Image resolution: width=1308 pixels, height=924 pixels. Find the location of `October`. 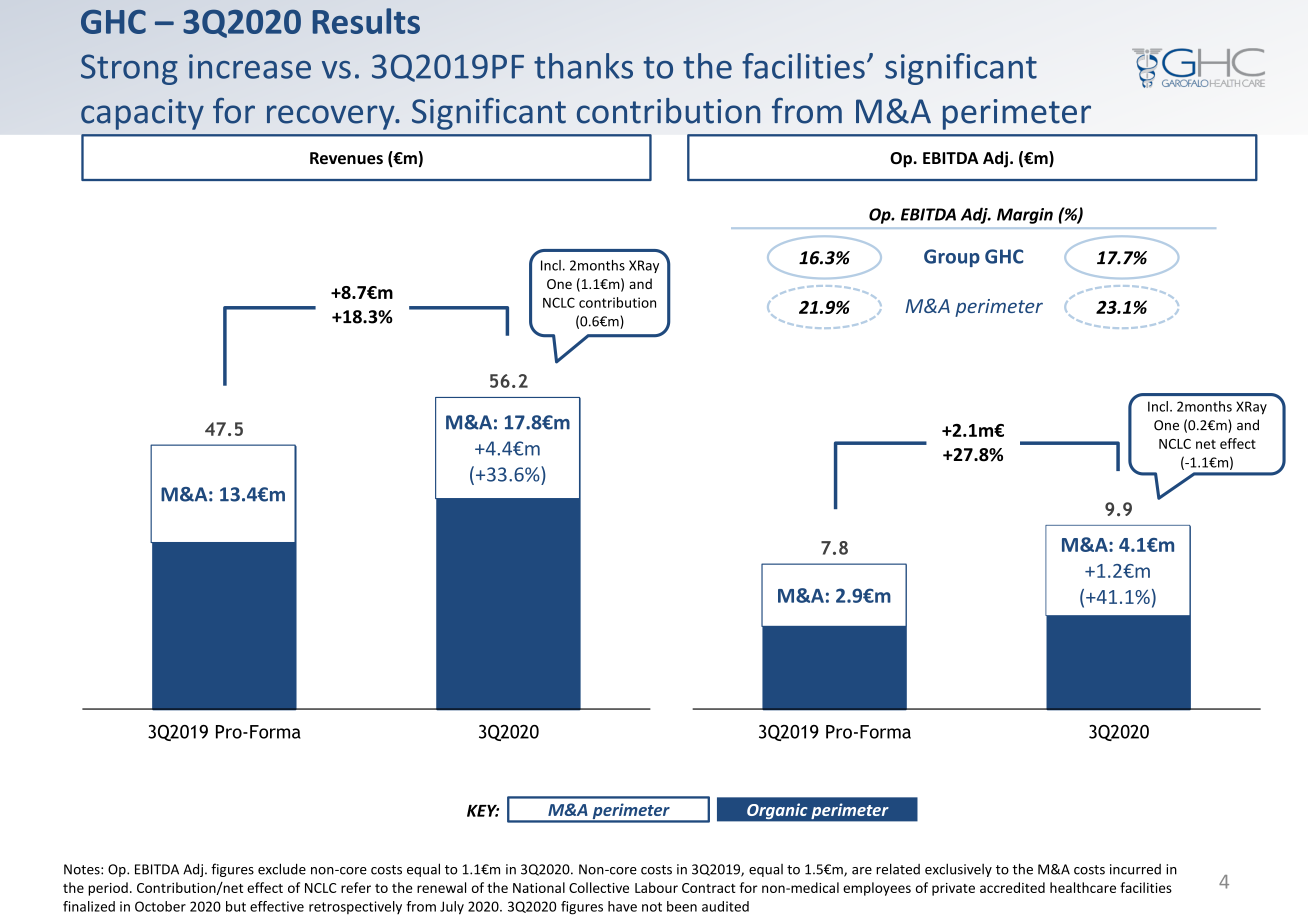

October is located at coordinates (160, 906).
